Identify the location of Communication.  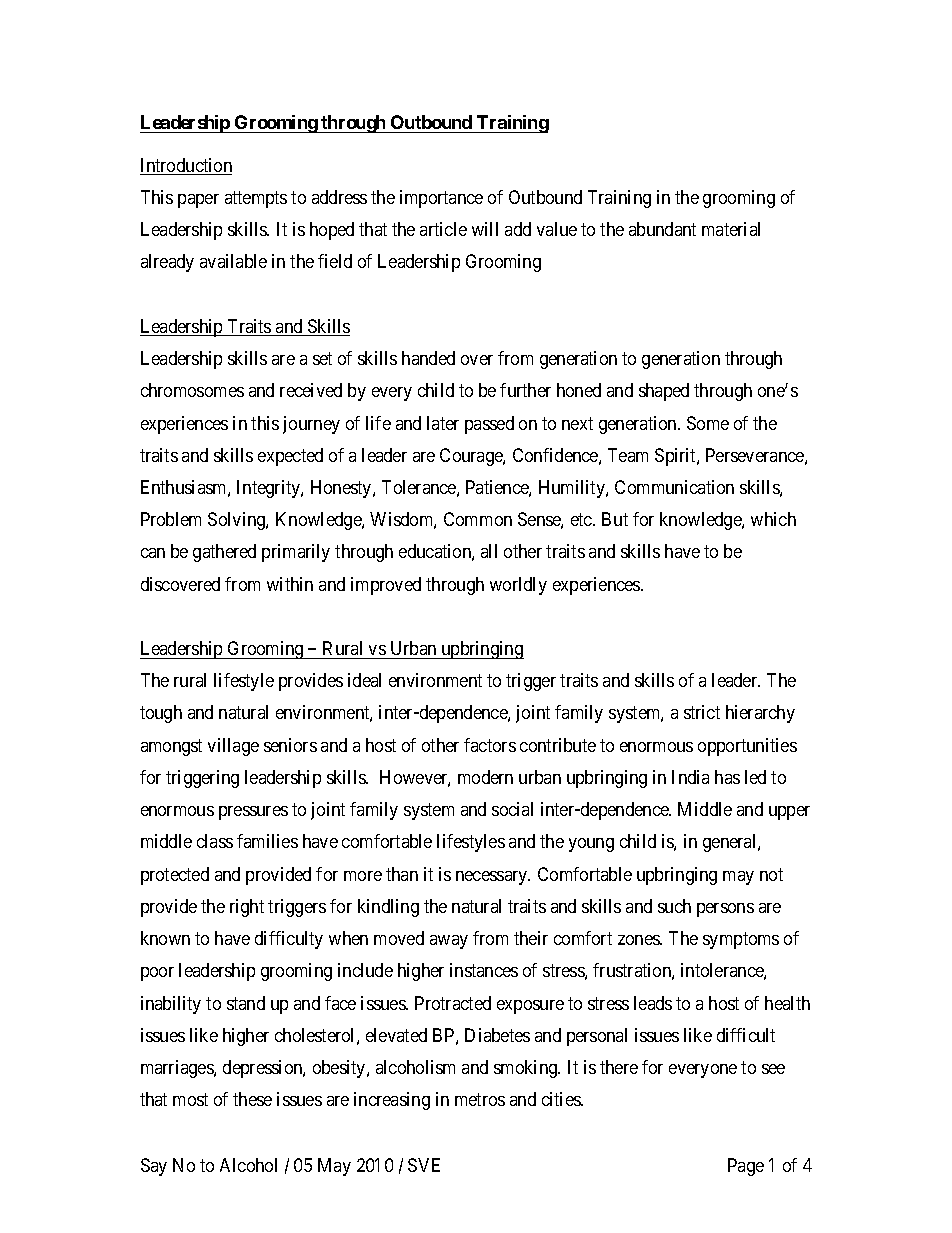
(674, 487).
